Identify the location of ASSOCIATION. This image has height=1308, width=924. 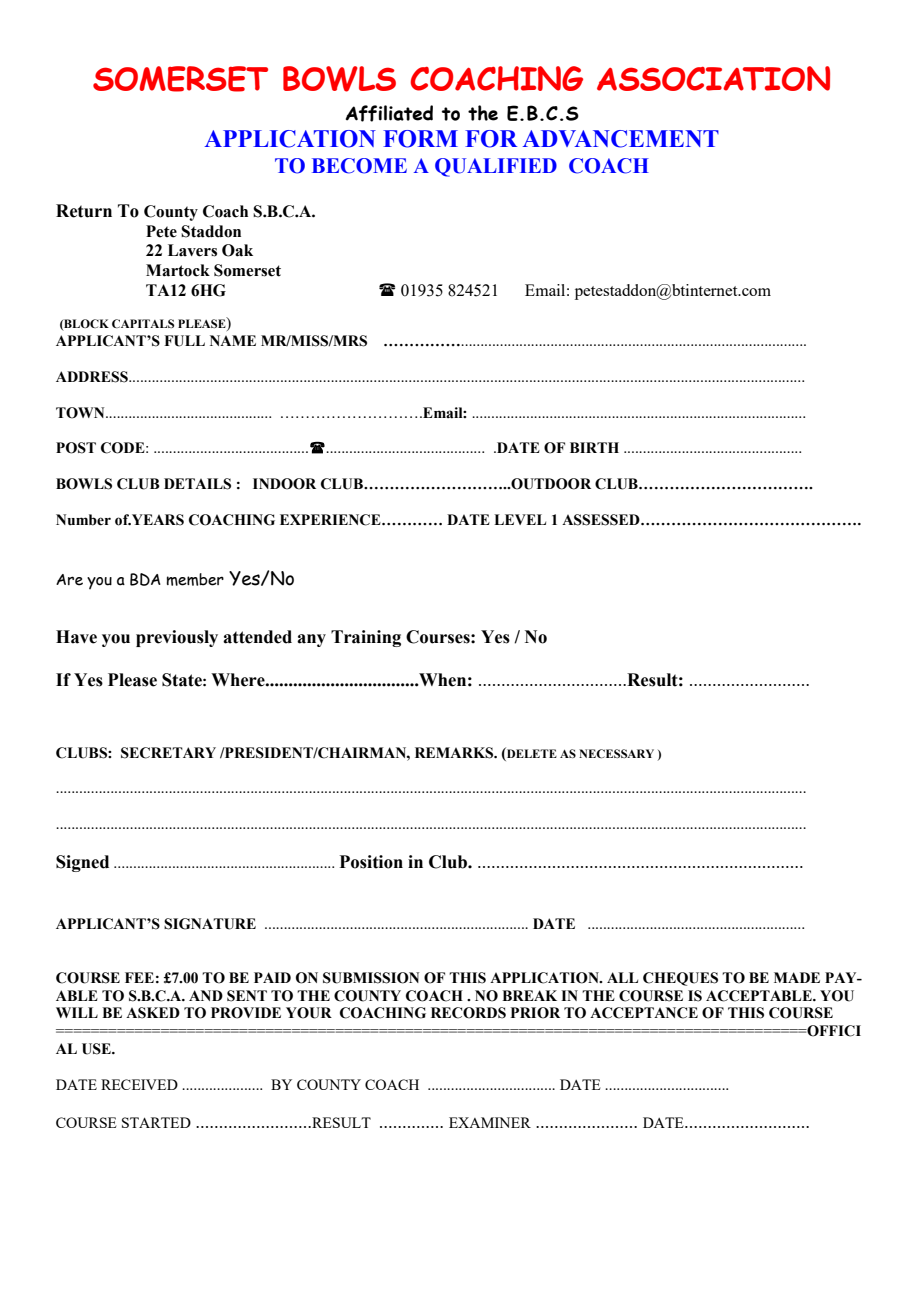
(713, 78).
